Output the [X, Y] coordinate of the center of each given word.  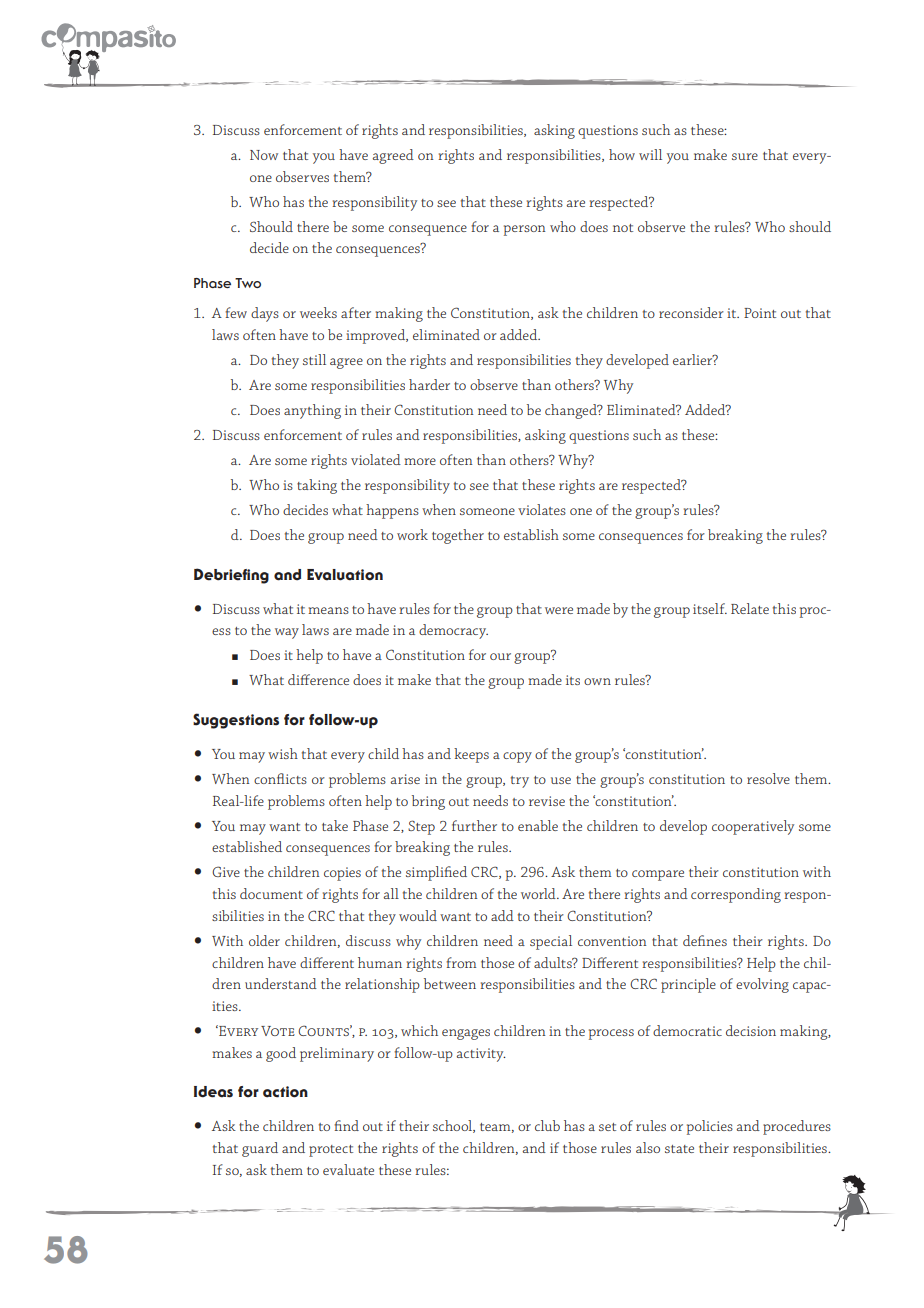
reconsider [691, 312]
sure [745, 156]
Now [264, 155]
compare [658, 875]
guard [260, 1149]
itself [710, 608]
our [500, 656]
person [524, 230]
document [271, 893]
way [287, 633]
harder [429, 384]
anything [312, 411]
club [547, 1125]
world [539, 893]
